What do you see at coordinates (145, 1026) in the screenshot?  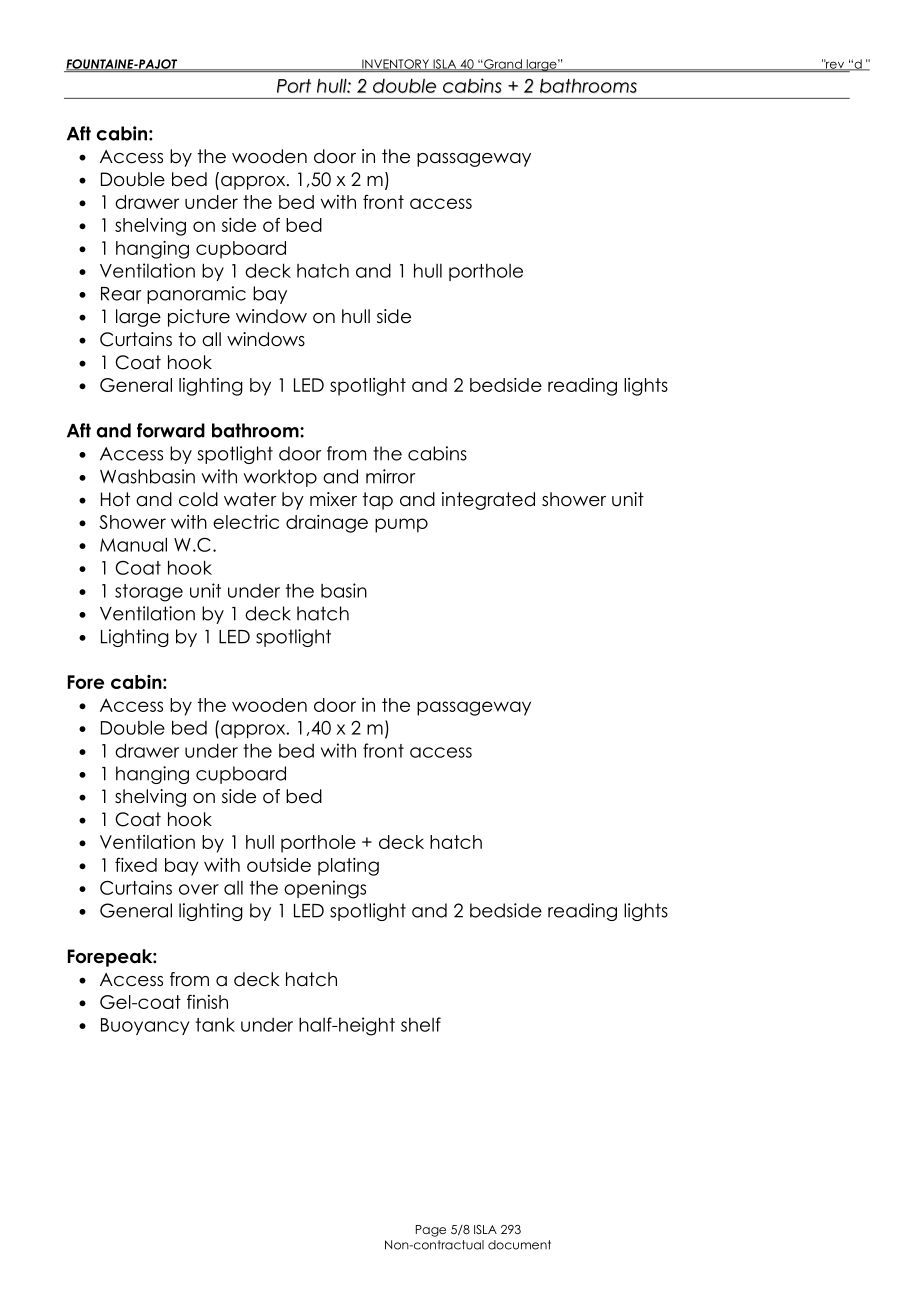 I see `Buoyancy` at bounding box center [145, 1026].
